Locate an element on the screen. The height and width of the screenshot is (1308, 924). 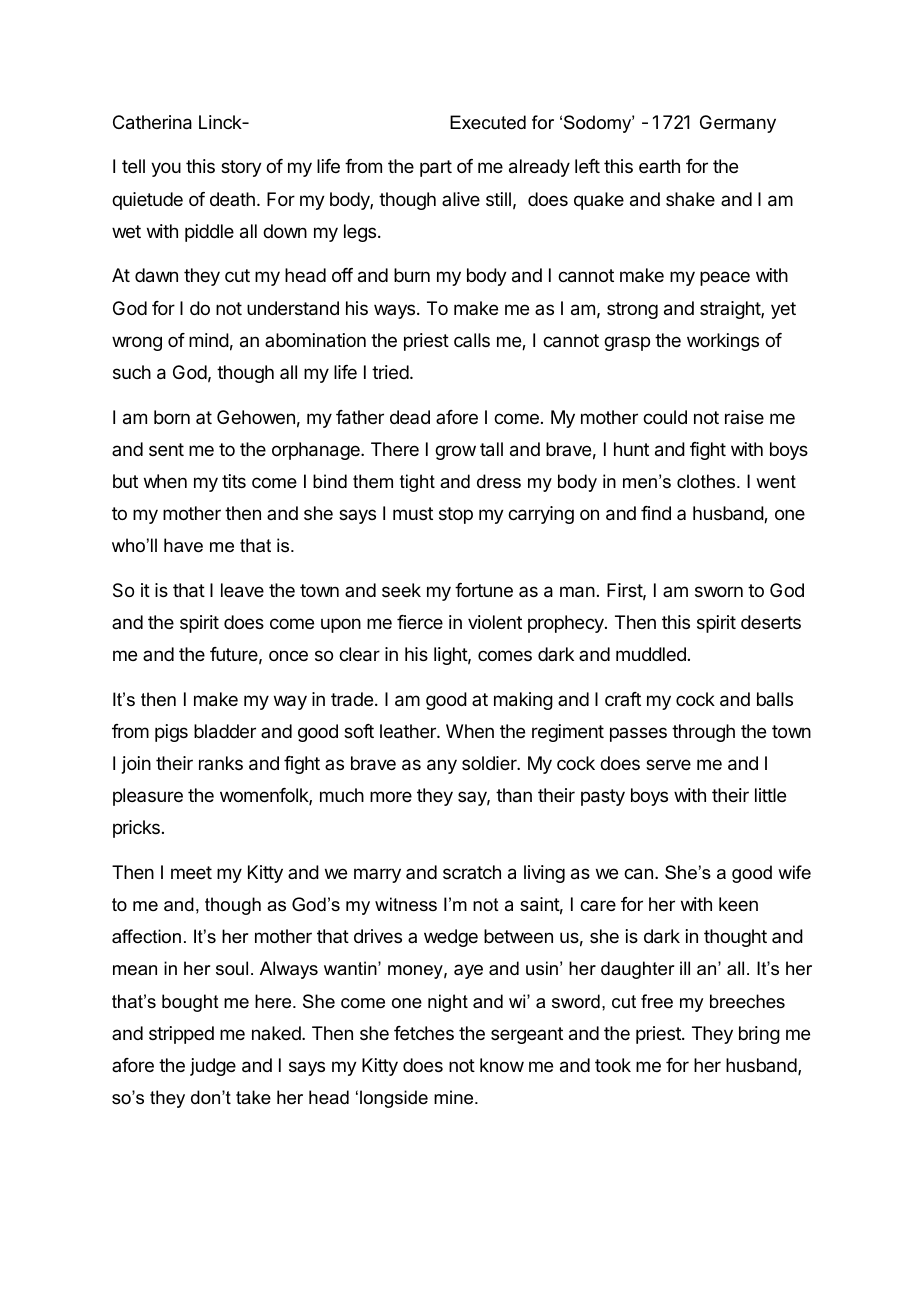
clothes is located at coordinates (707, 481).
